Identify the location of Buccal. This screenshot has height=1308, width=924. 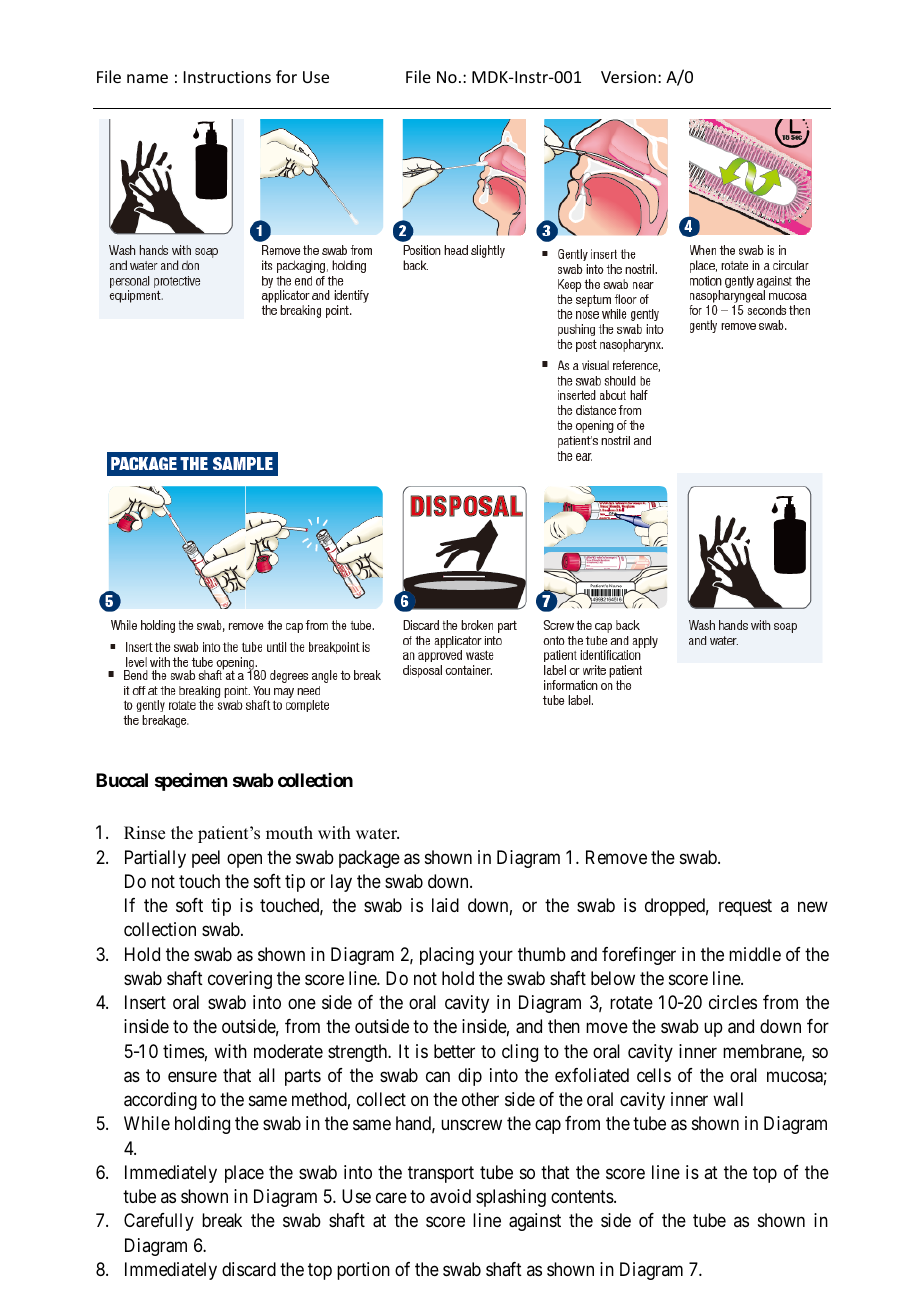
(122, 780).
